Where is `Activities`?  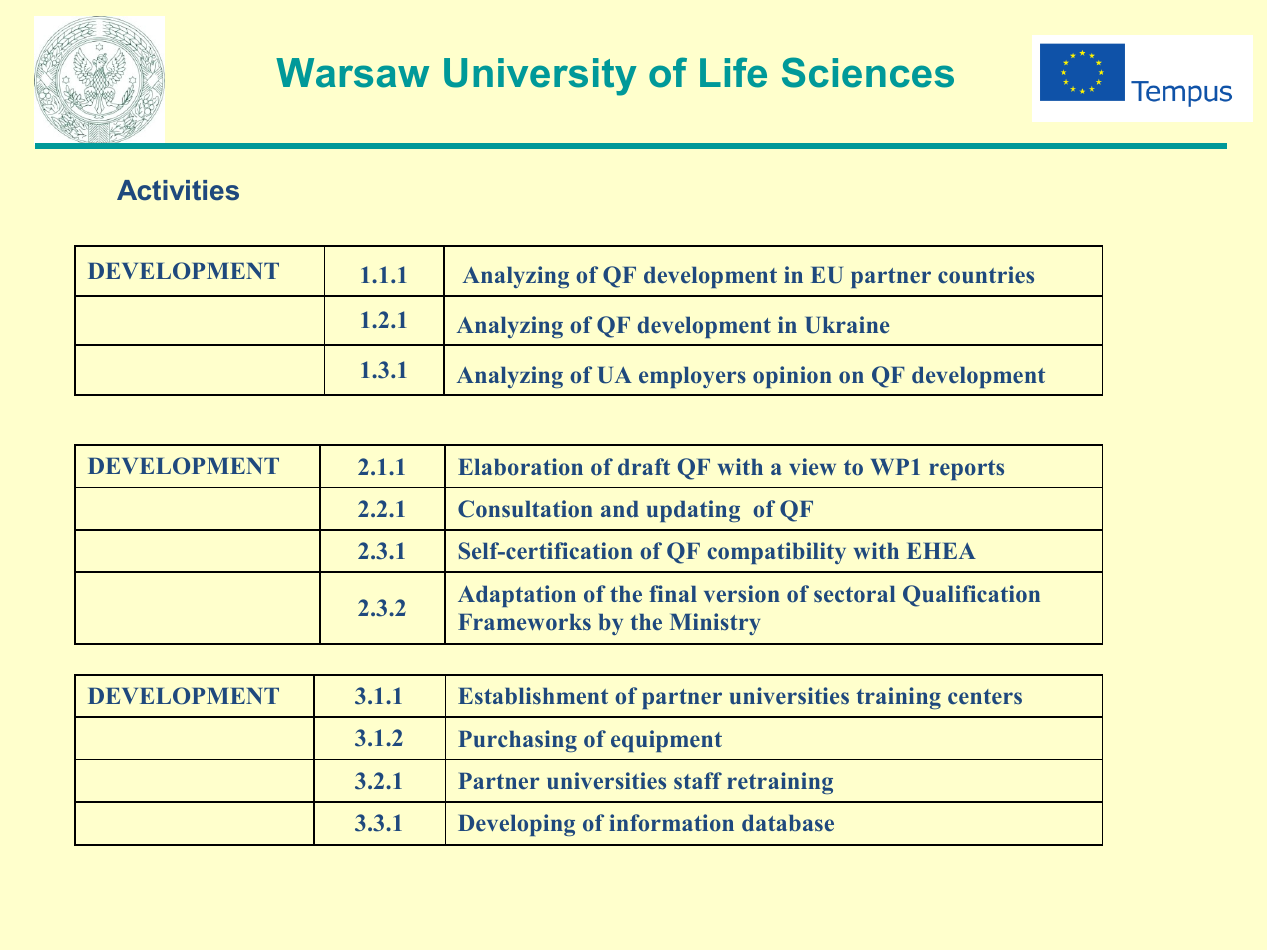
Activities is located at coordinates (178, 190).
